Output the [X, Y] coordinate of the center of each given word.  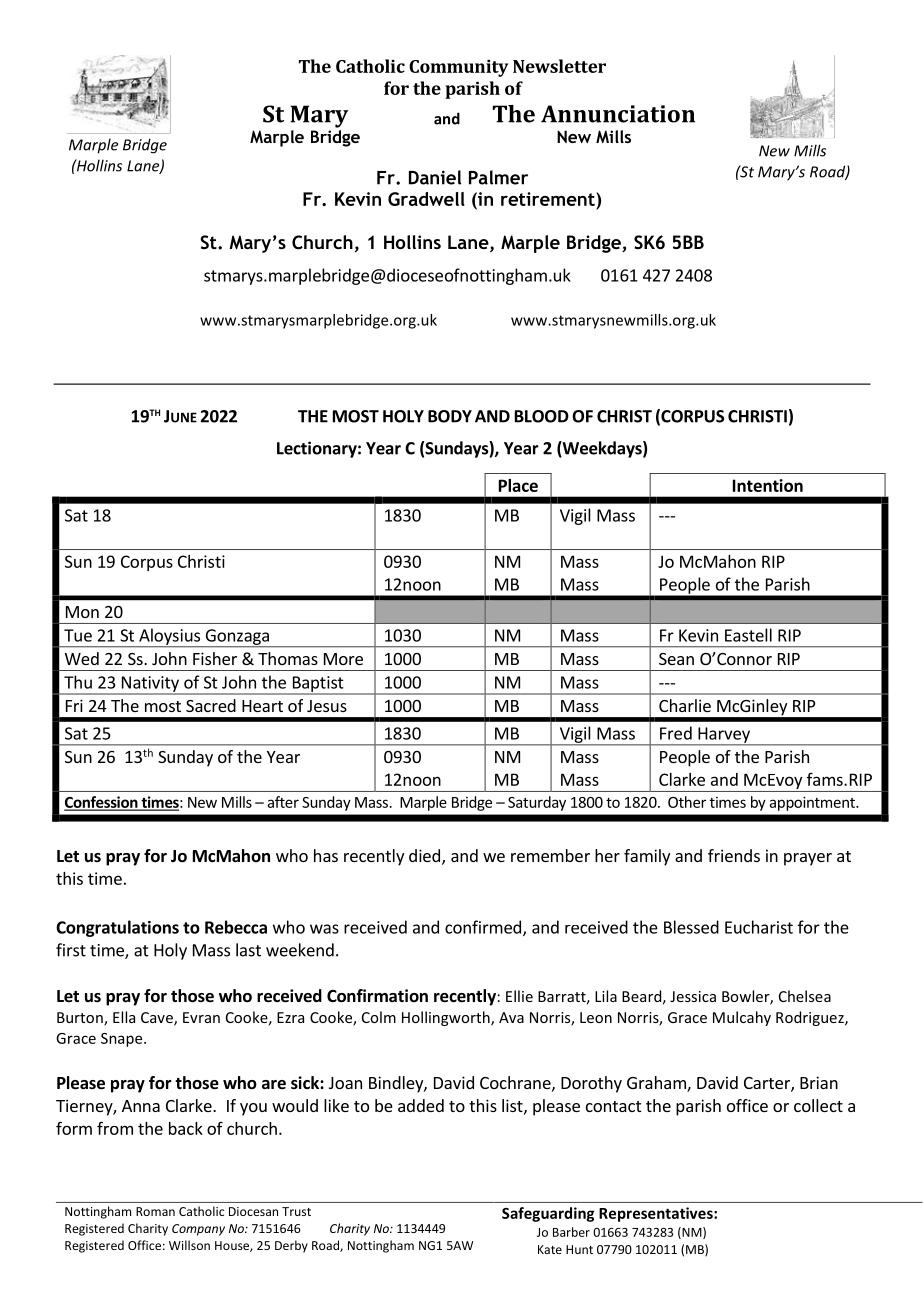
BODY [450, 416]
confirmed [483, 927]
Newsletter [559, 66]
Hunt [579, 1249]
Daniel [435, 177]
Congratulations [117, 928]
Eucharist [759, 927]
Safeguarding [548, 1214]
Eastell [748, 635]
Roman [155, 1211]
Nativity [150, 685]
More [343, 659]
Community [458, 68]
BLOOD [542, 416]
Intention [768, 485]
